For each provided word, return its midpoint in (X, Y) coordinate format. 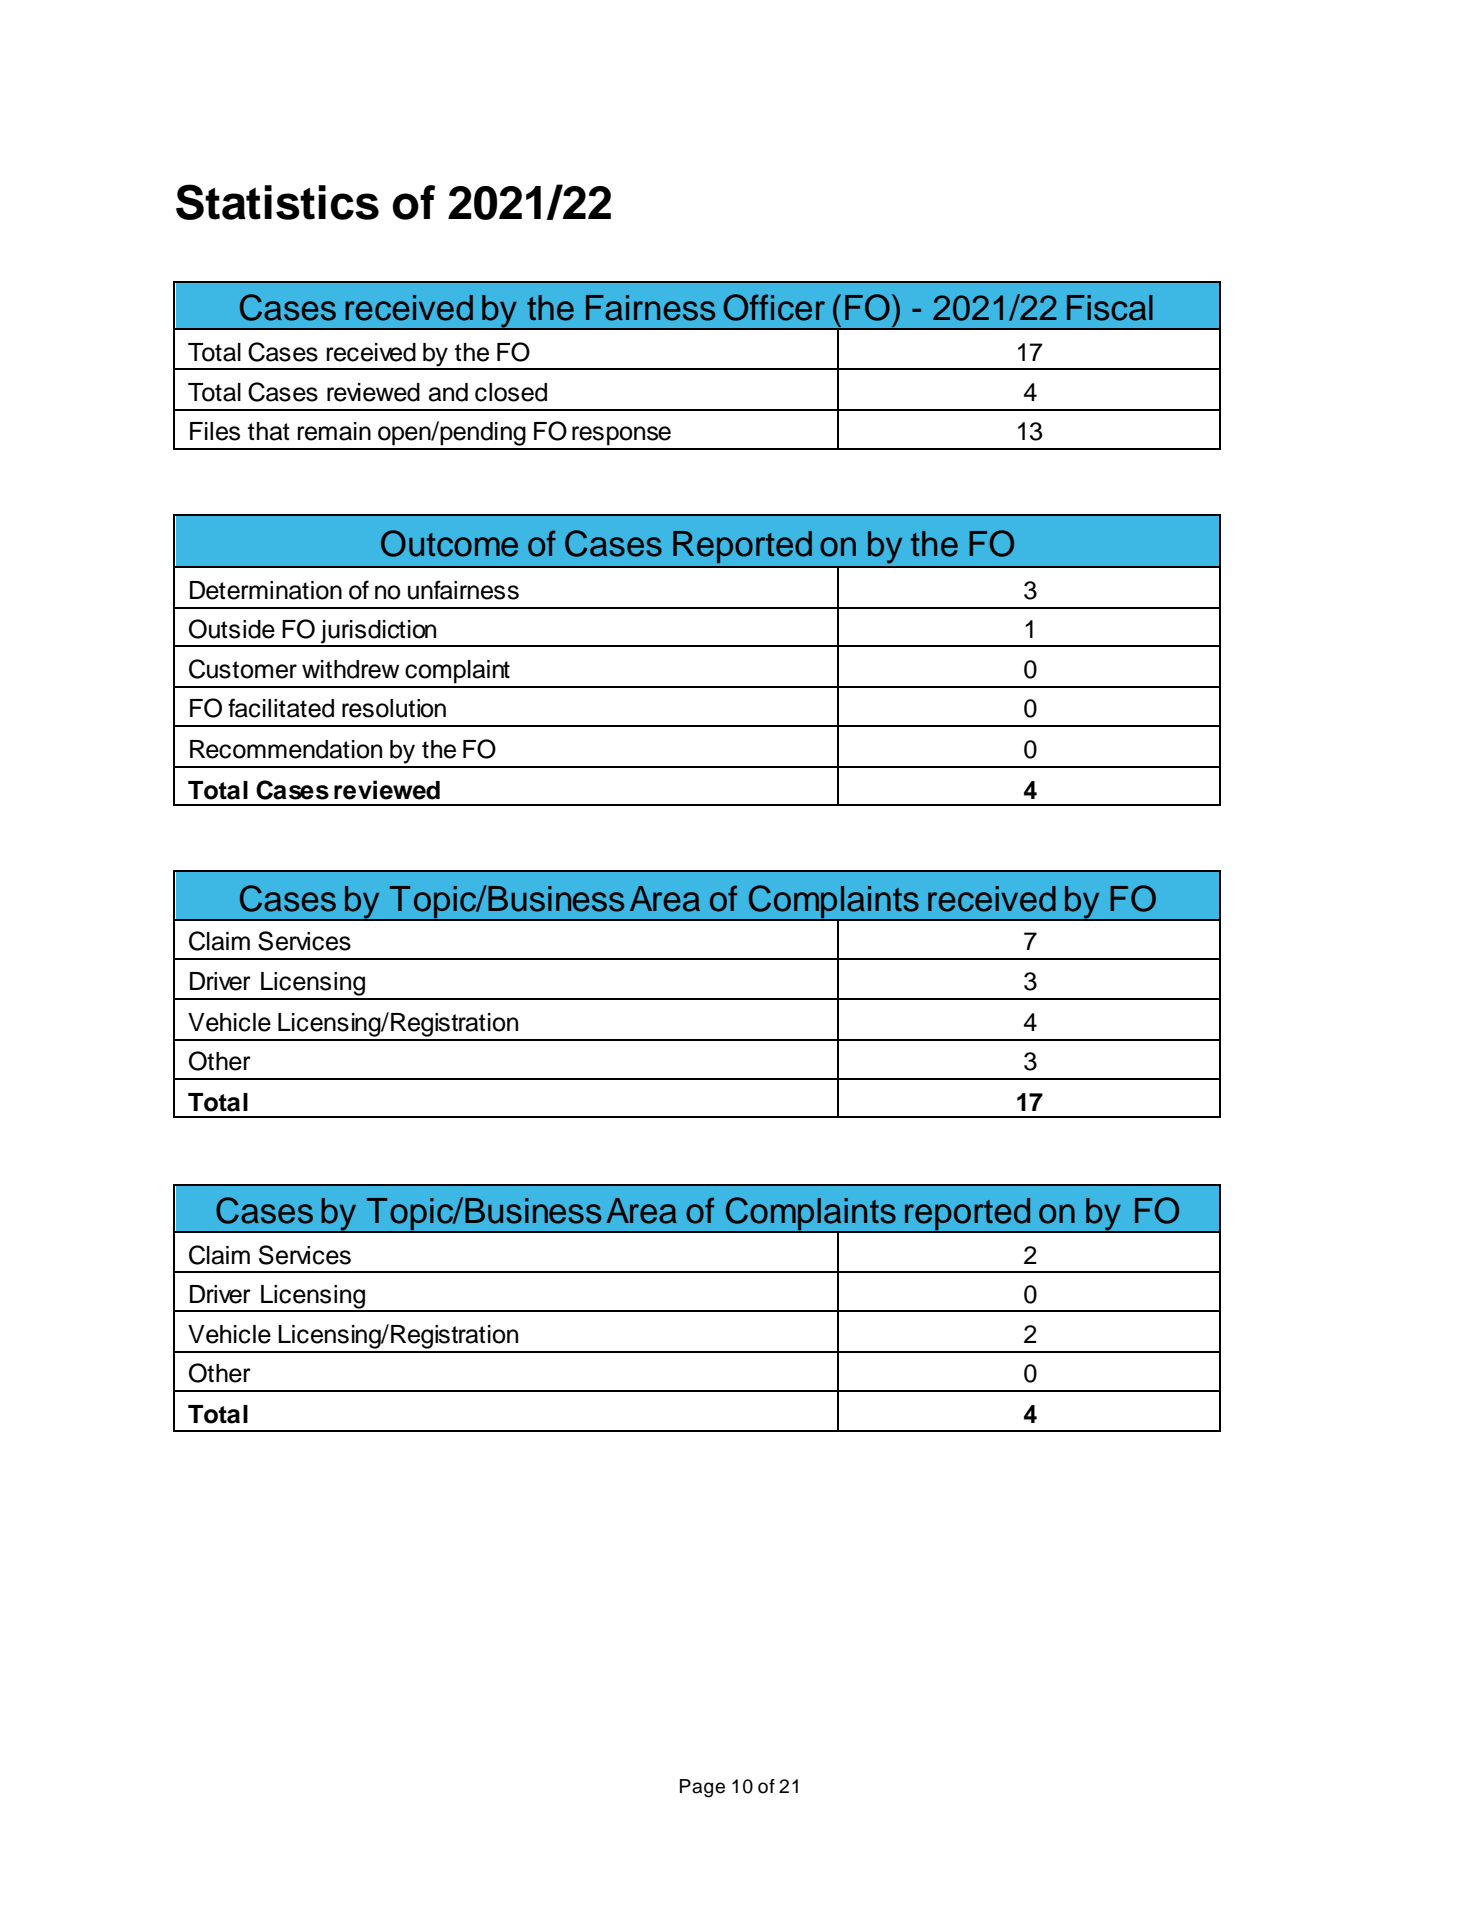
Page (702, 1788)
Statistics (277, 202)
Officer (774, 307)
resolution (394, 708)
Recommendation (286, 749)
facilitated (281, 708)
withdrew (350, 669)
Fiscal (1110, 308)
